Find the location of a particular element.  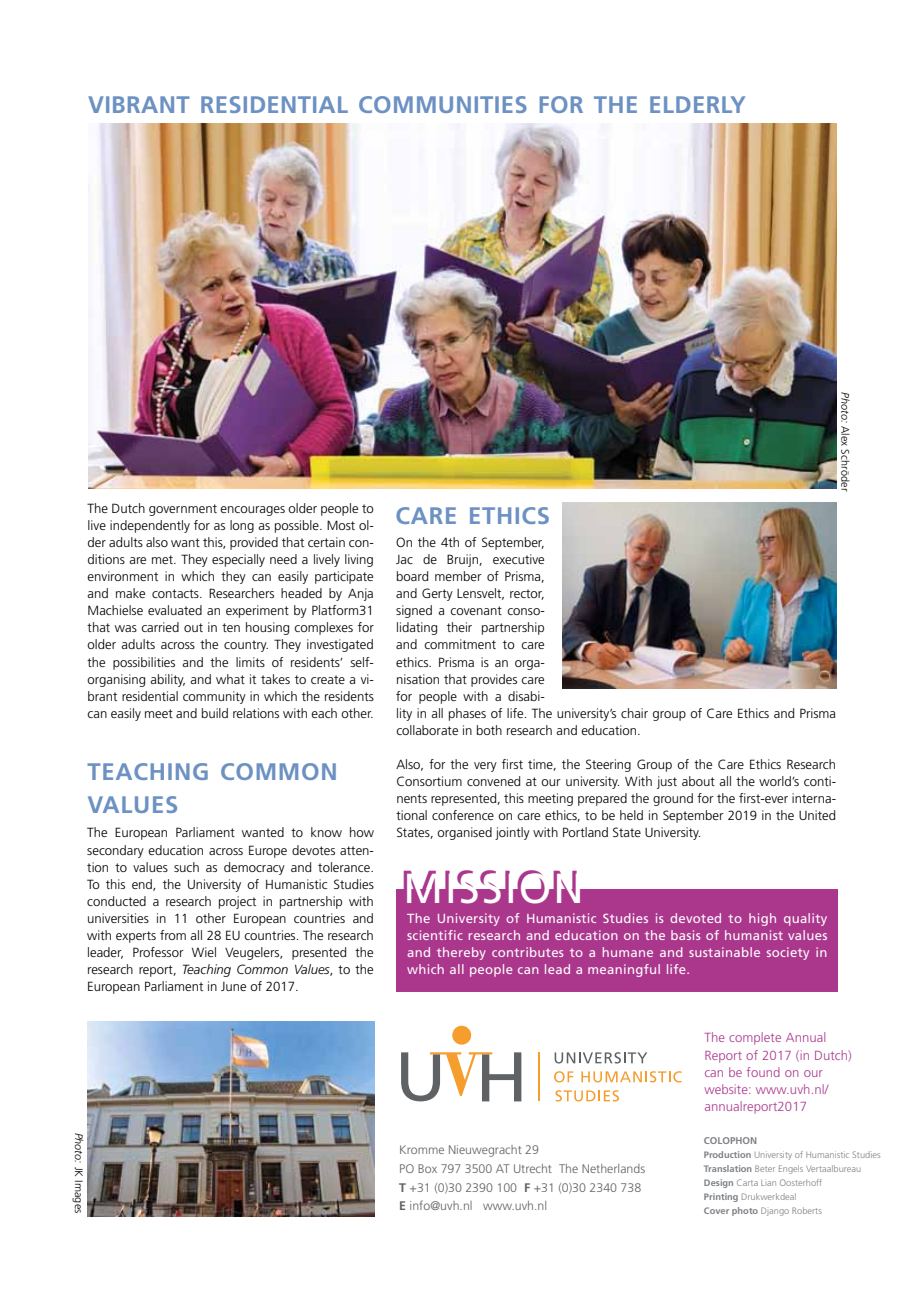

commitment is located at coordinates (460, 644).
